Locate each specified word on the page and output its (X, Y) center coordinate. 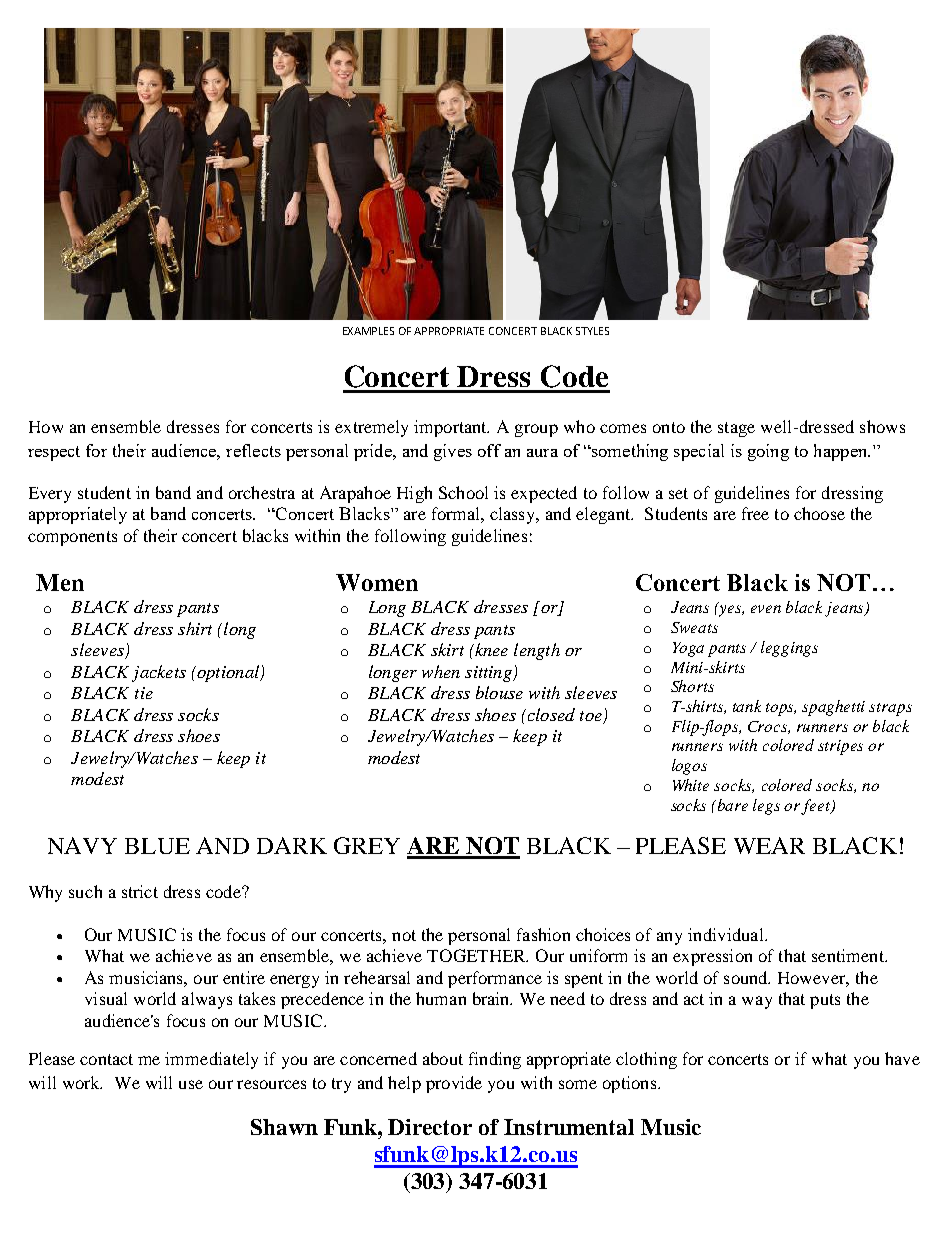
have (902, 1058)
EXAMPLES (368, 331)
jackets (159, 673)
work (82, 1082)
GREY (367, 845)
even (766, 609)
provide (454, 1084)
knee (490, 649)
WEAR (769, 845)
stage (736, 429)
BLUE (157, 846)
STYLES (592, 331)
